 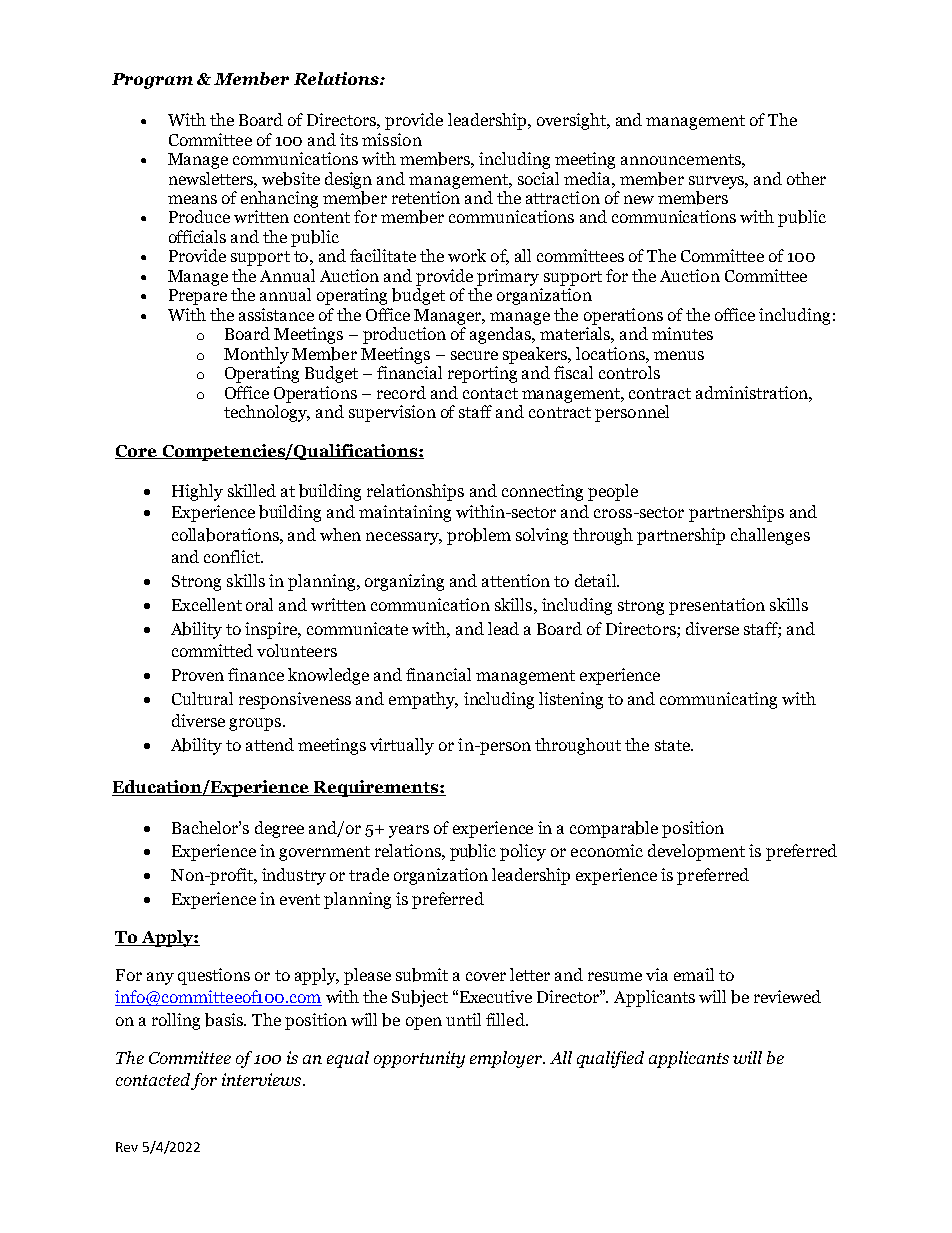 I want to click on attention, so click(x=516, y=580).
